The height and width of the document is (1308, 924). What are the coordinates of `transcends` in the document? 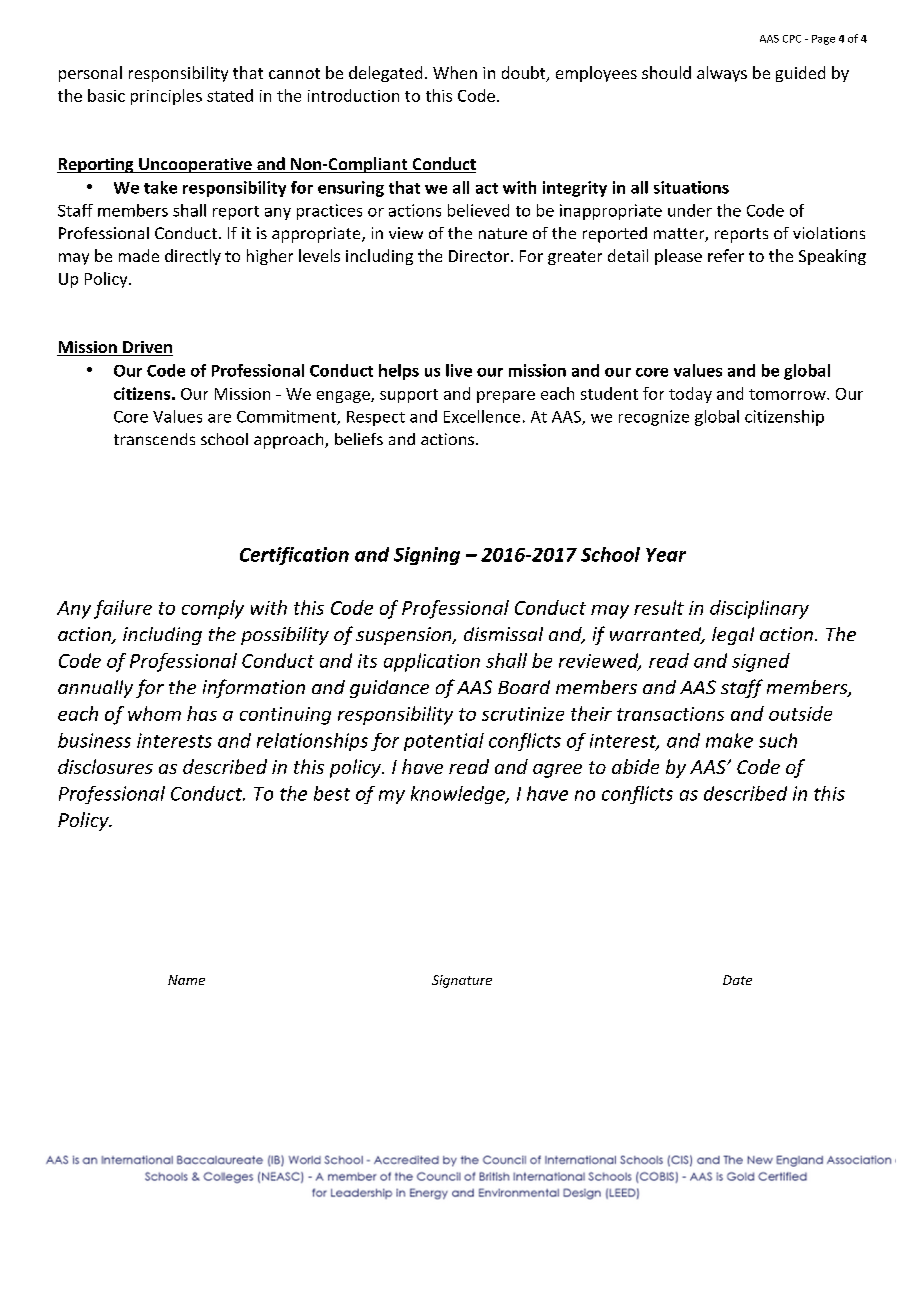 It's located at (154, 439).
